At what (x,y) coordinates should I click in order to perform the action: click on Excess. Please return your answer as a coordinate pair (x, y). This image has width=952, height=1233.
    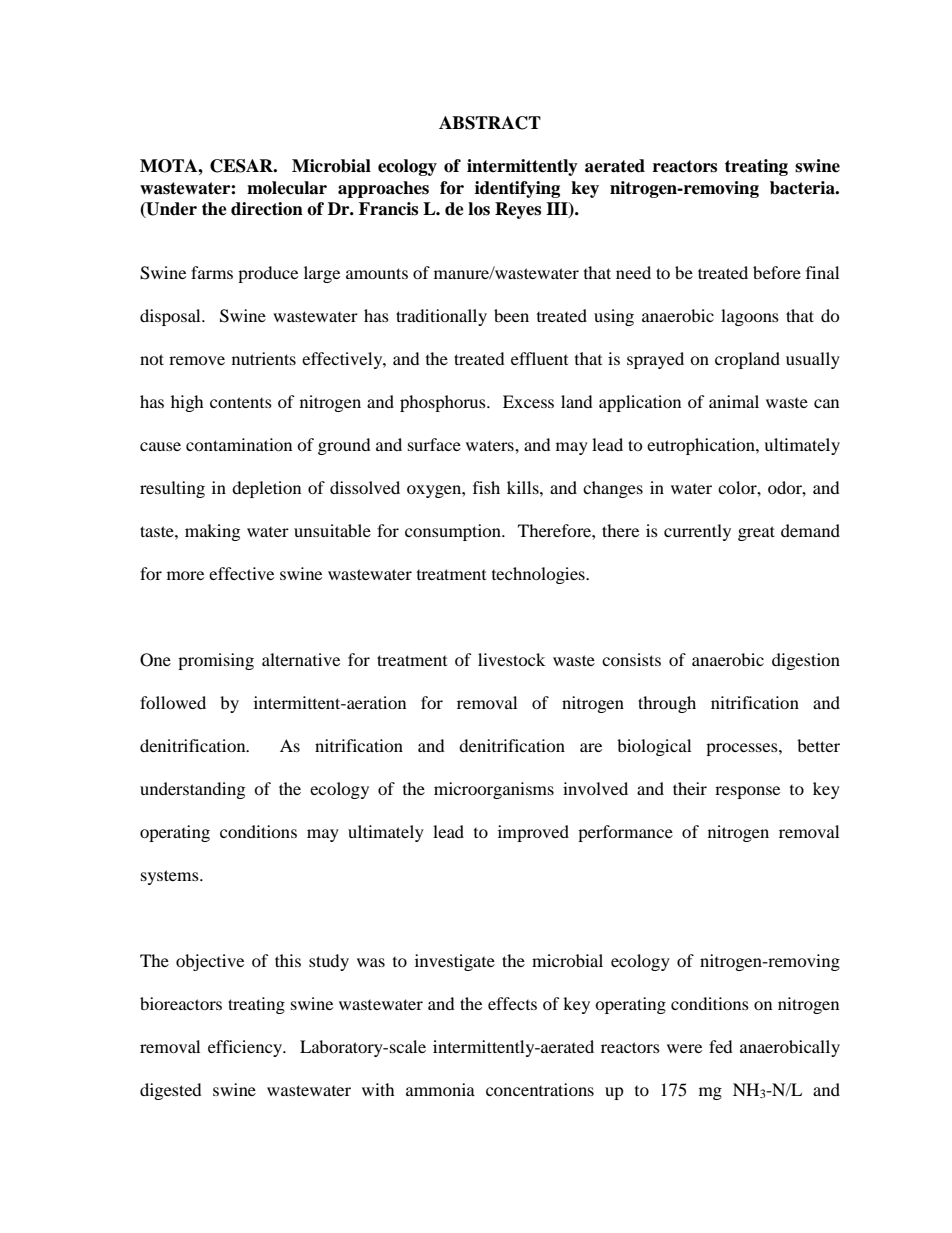
    Looking at the image, I should click on (528, 401).
